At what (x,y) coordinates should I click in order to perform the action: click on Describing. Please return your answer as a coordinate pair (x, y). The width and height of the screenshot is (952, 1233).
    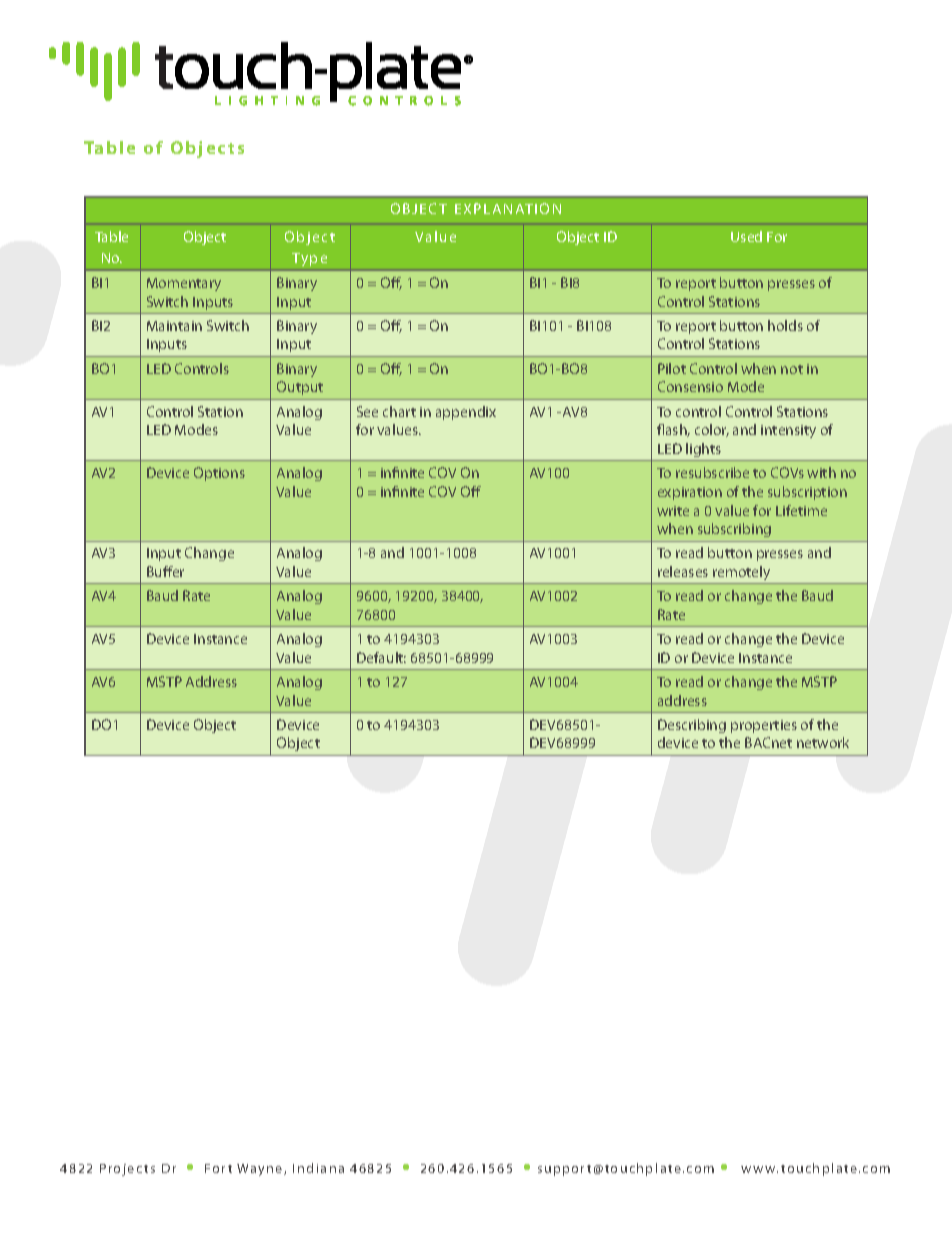
    Looking at the image, I should click on (692, 726).
